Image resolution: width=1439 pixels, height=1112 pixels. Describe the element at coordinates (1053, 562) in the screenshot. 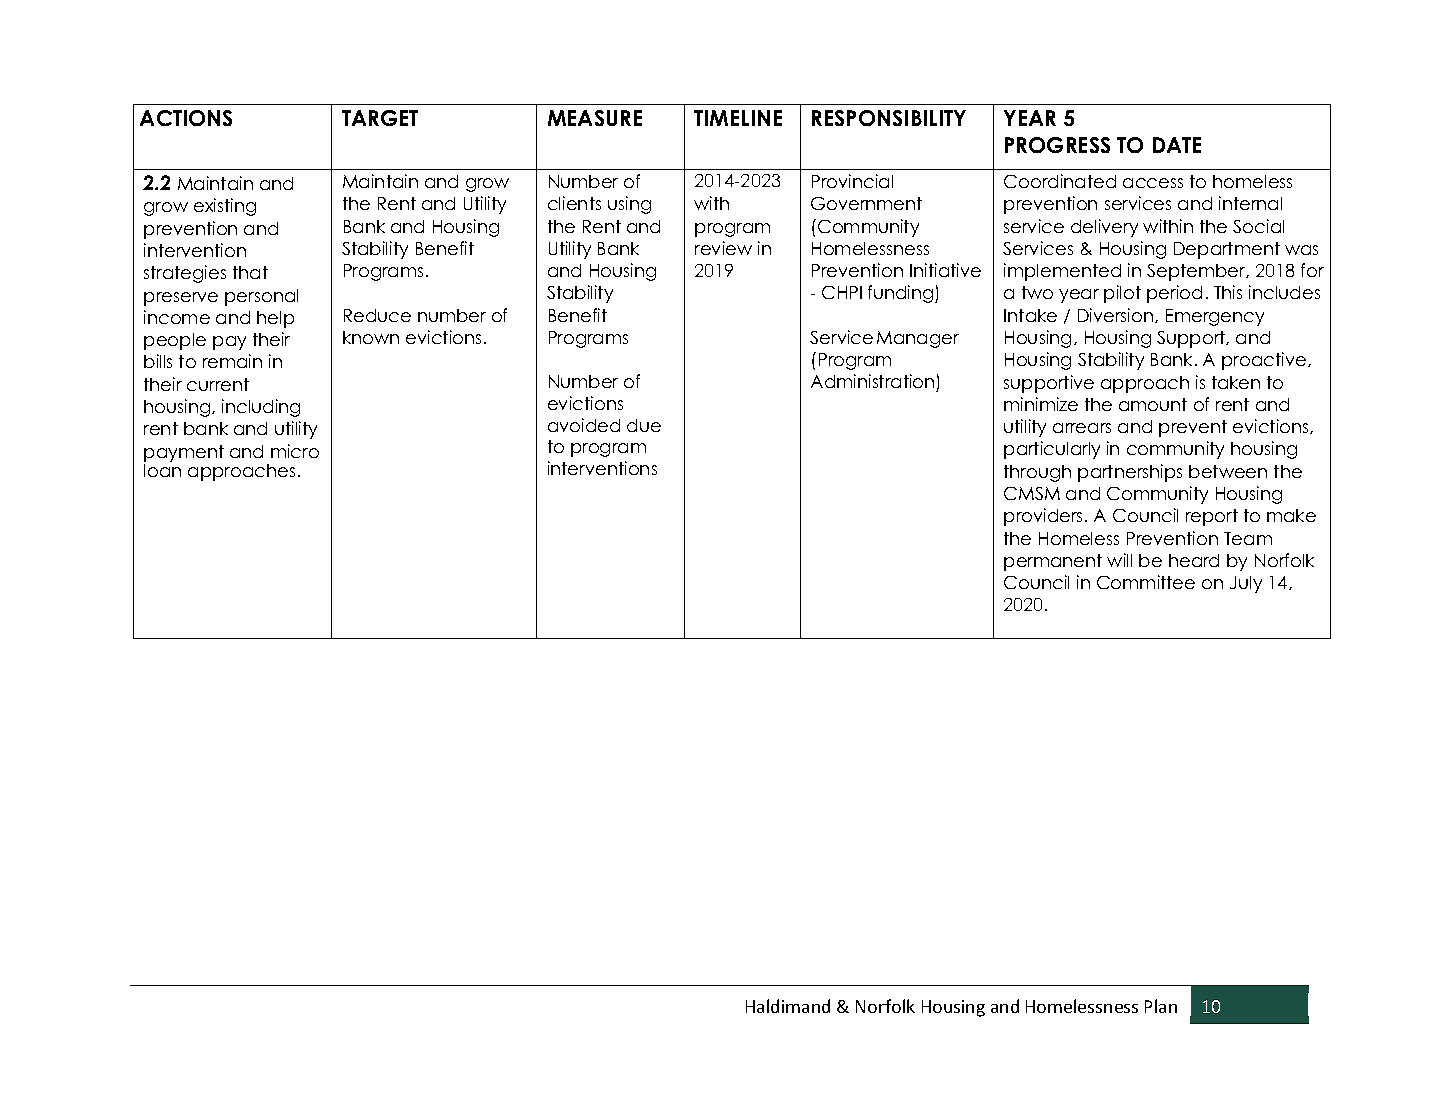

I see `permanent` at that location.
